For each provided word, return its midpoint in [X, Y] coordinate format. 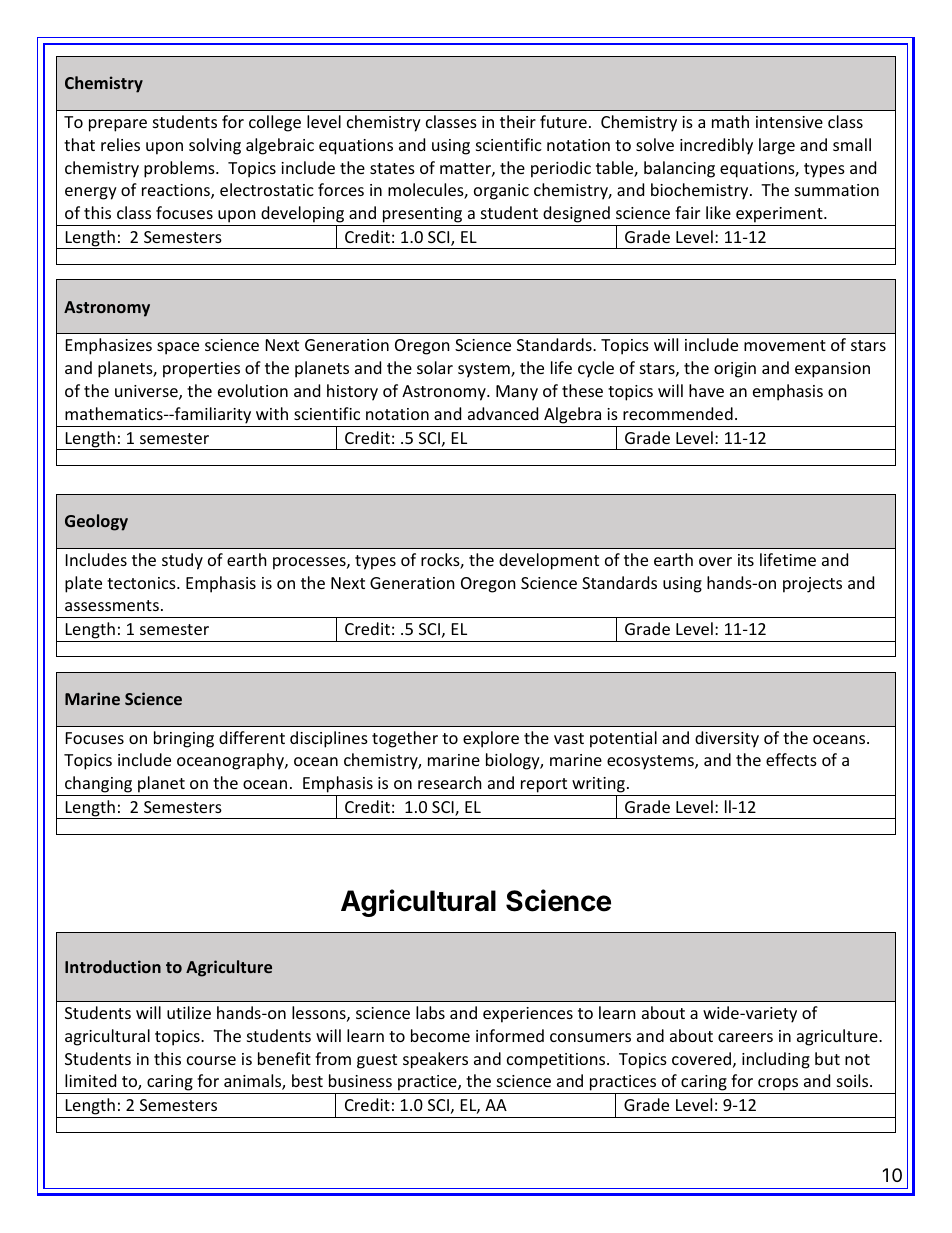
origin [735, 370]
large [777, 146]
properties [201, 370]
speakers [435, 1060]
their [518, 121]
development [549, 561]
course [211, 1060]
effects [791, 759]
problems [180, 169]
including [776, 1060]
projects [812, 585]
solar [435, 367]
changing [98, 784]
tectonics [142, 583]
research [450, 782]
